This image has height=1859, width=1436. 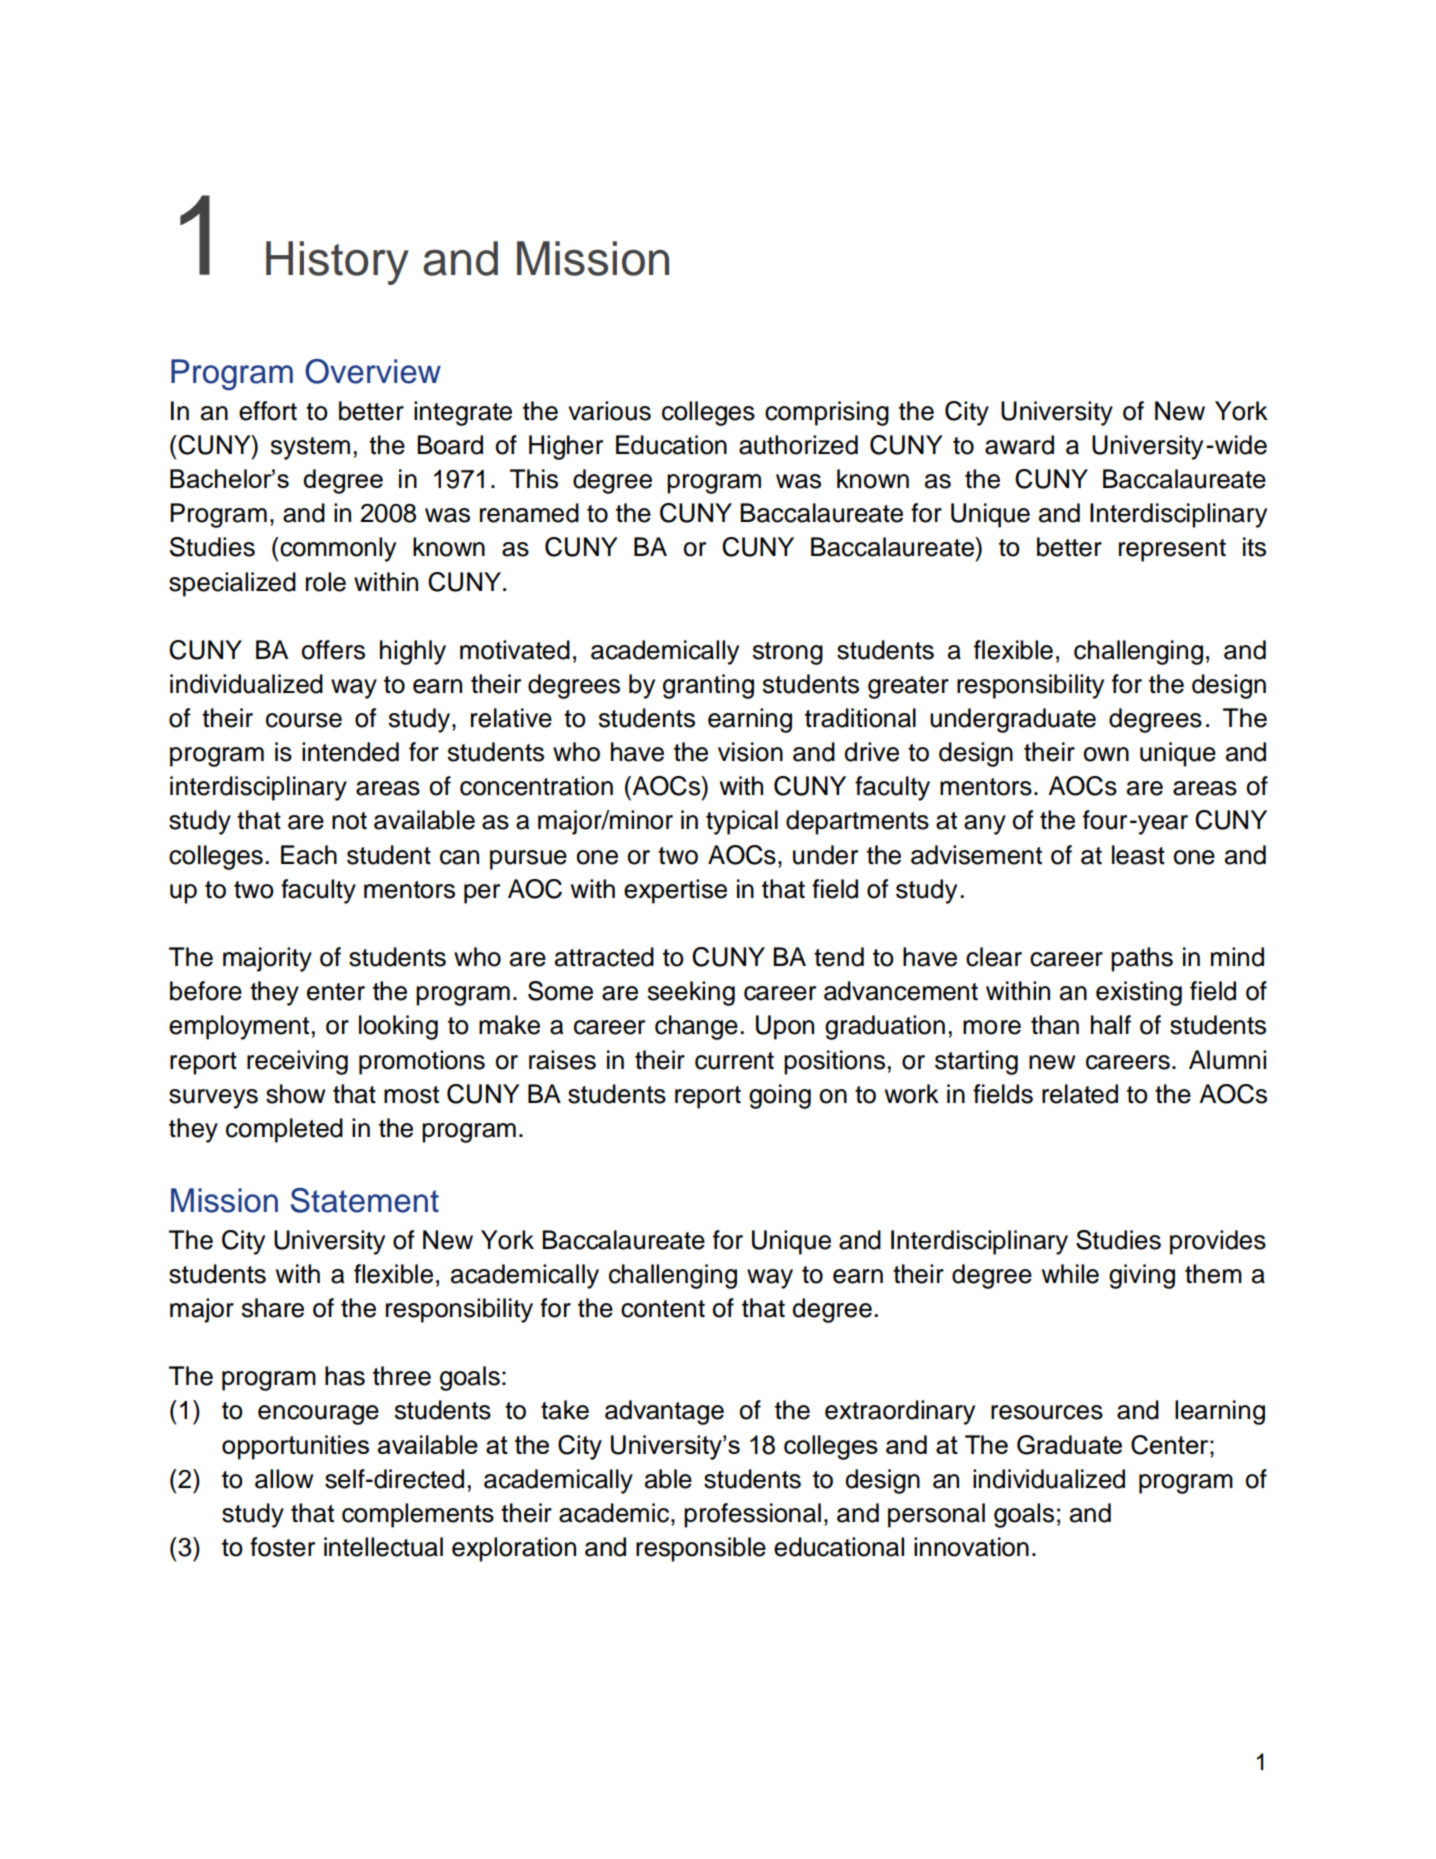 I want to click on award, so click(x=1019, y=445).
